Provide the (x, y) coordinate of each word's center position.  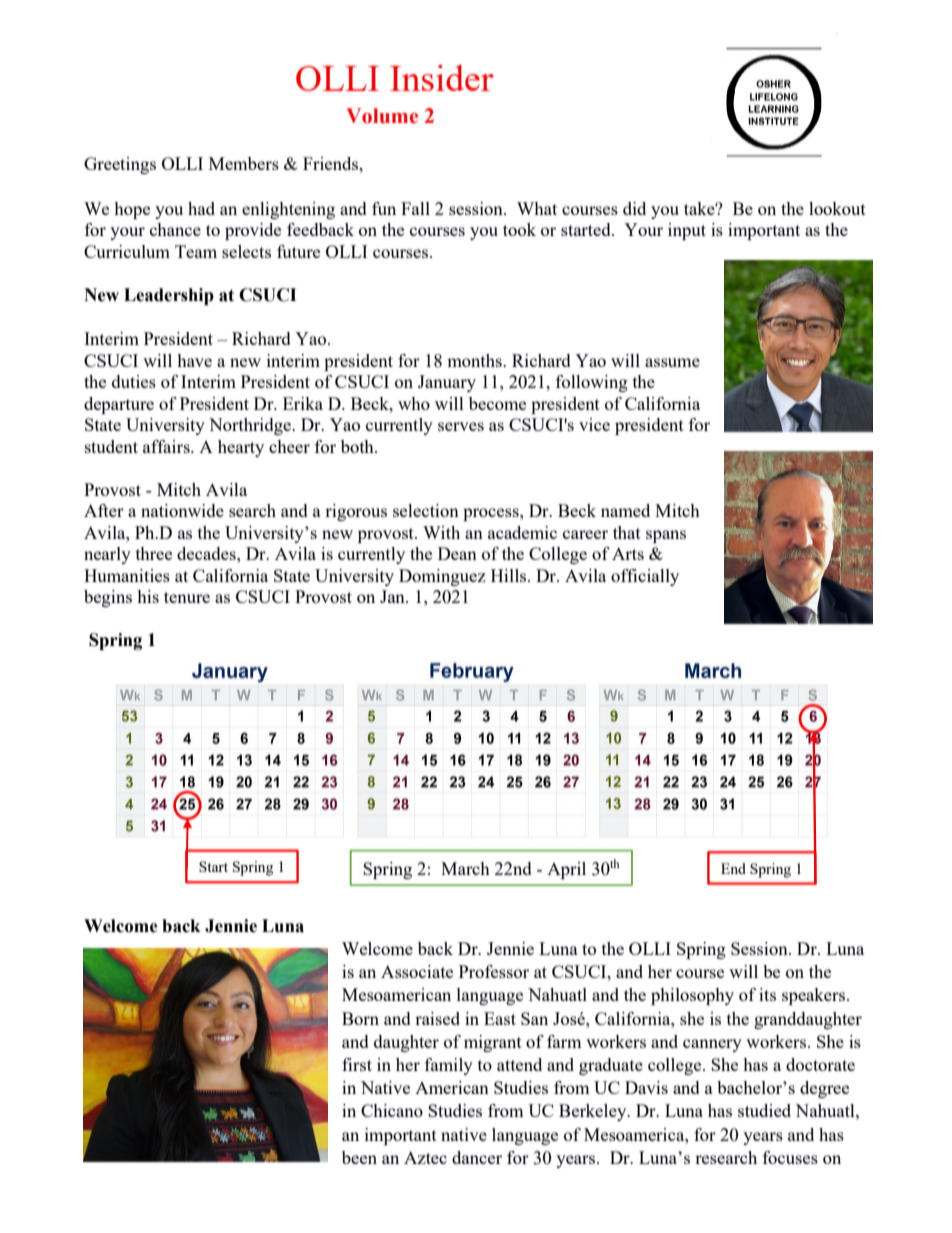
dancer (477, 1157)
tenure (187, 597)
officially (645, 577)
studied (764, 1110)
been (359, 1157)
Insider (442, 78)
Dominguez (442, 577)
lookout (837, 208)
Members (244, 163)
